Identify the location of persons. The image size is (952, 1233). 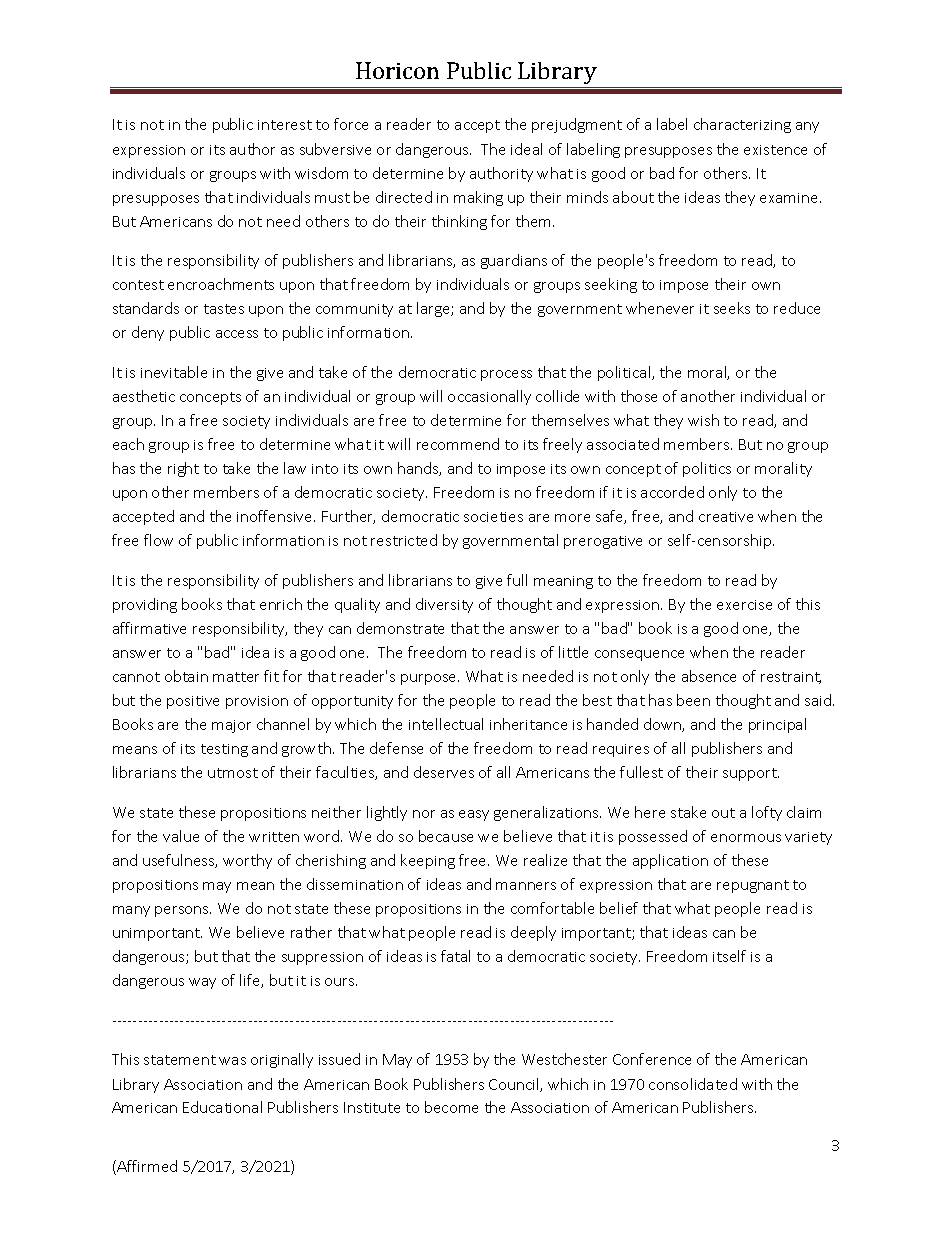
(183, 911).
